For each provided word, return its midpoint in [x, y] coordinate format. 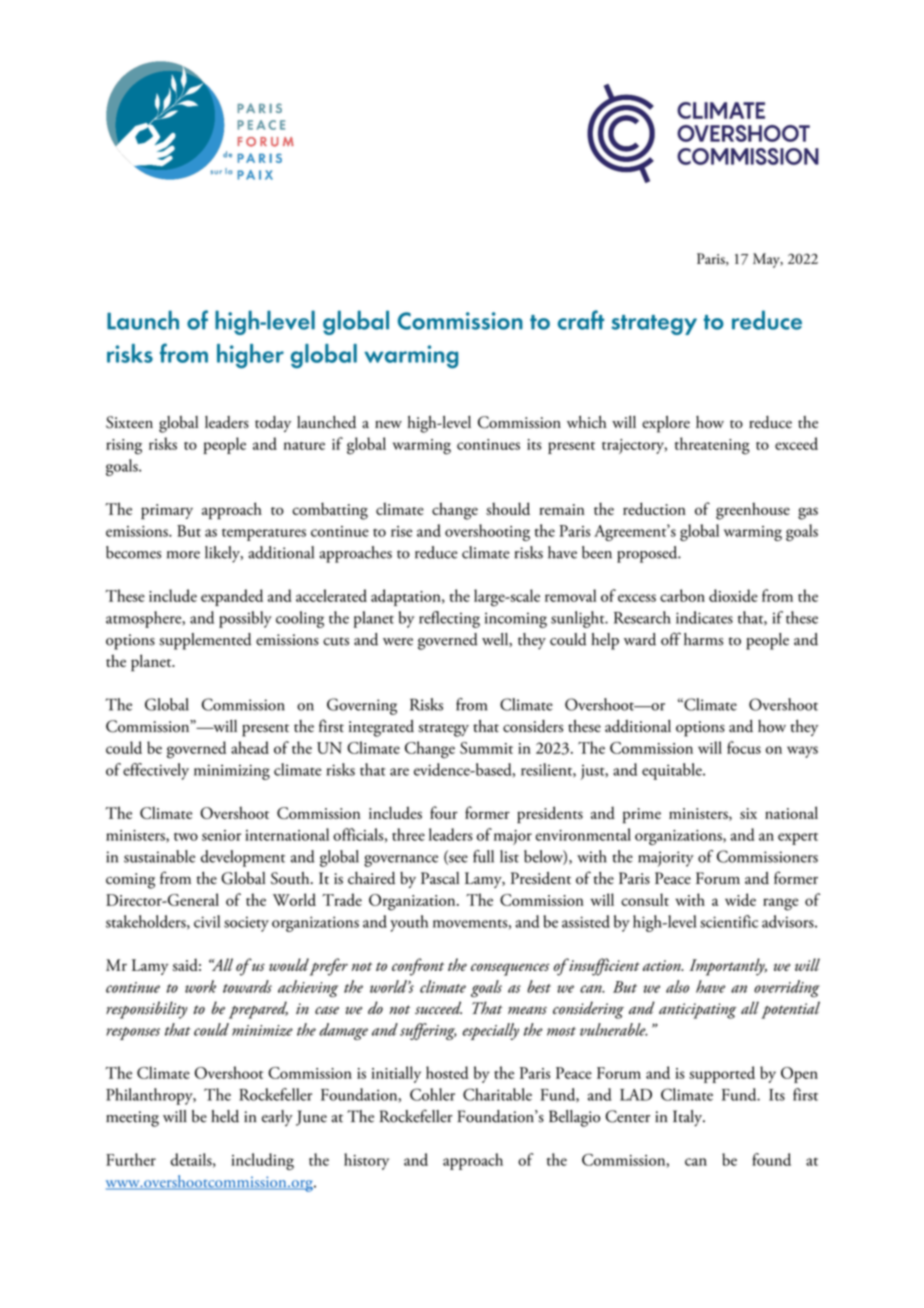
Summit [486, 748]
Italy [689, 1118]
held [225, 1116]
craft [581, 320]
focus [744, 747]
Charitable [497, 1094]
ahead [250, 747]
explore [666, 424]
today [273, 424]
